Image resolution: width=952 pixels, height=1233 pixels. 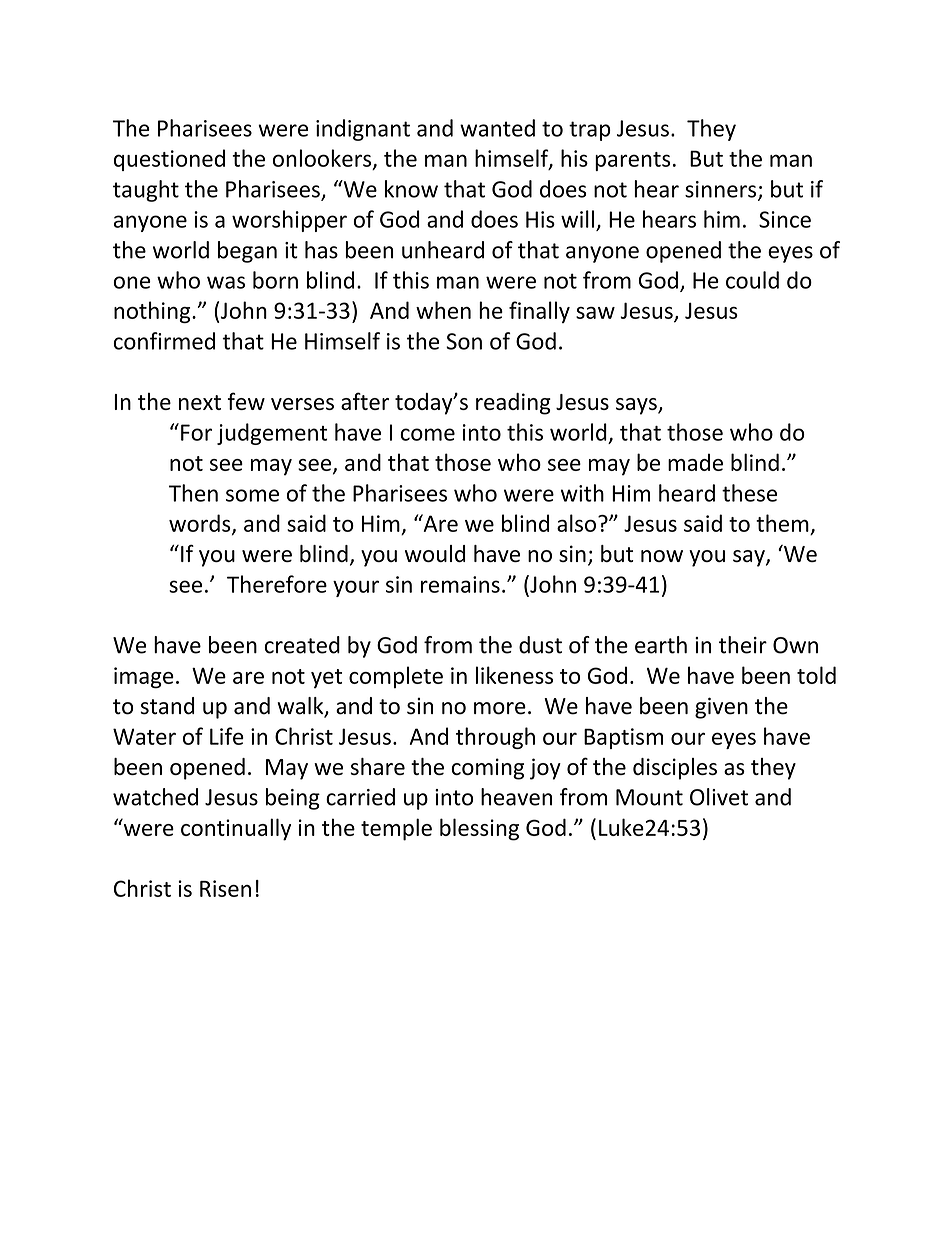 What do you see at coordinates (497, 128) in the screenshot?
I see `wanted` at bounding box center [497, 128].
